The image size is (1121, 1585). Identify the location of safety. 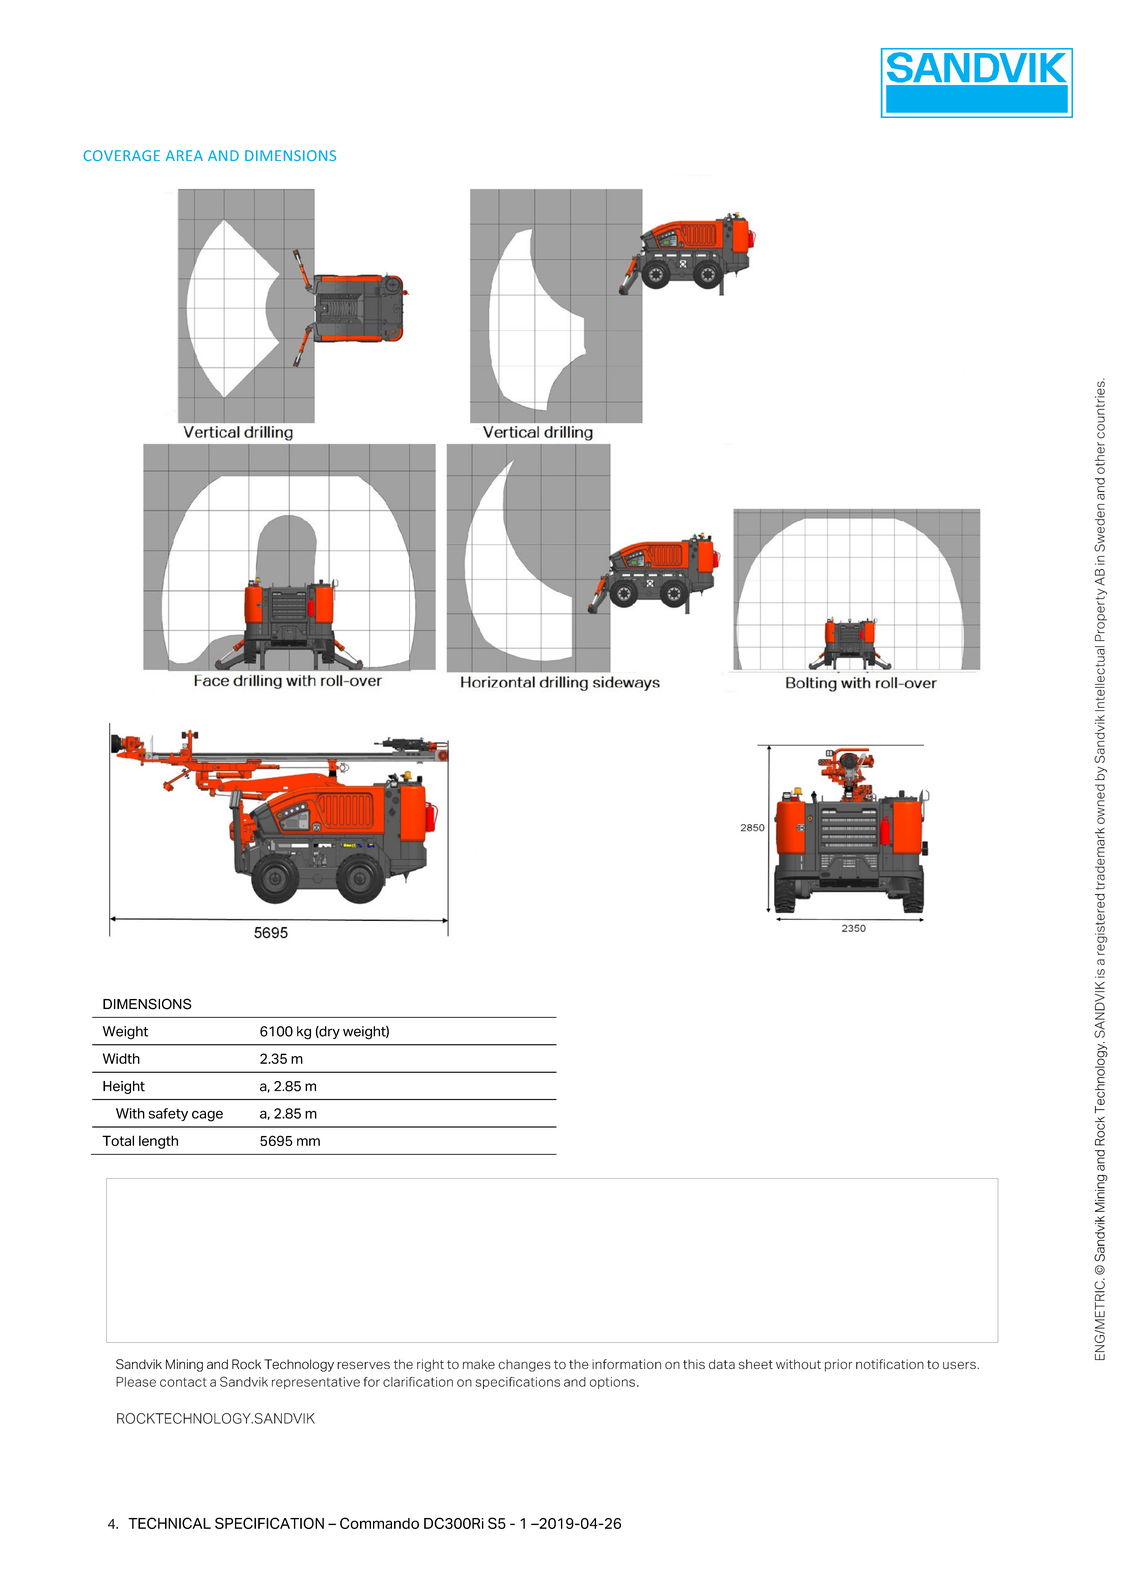
(168, 1114).
